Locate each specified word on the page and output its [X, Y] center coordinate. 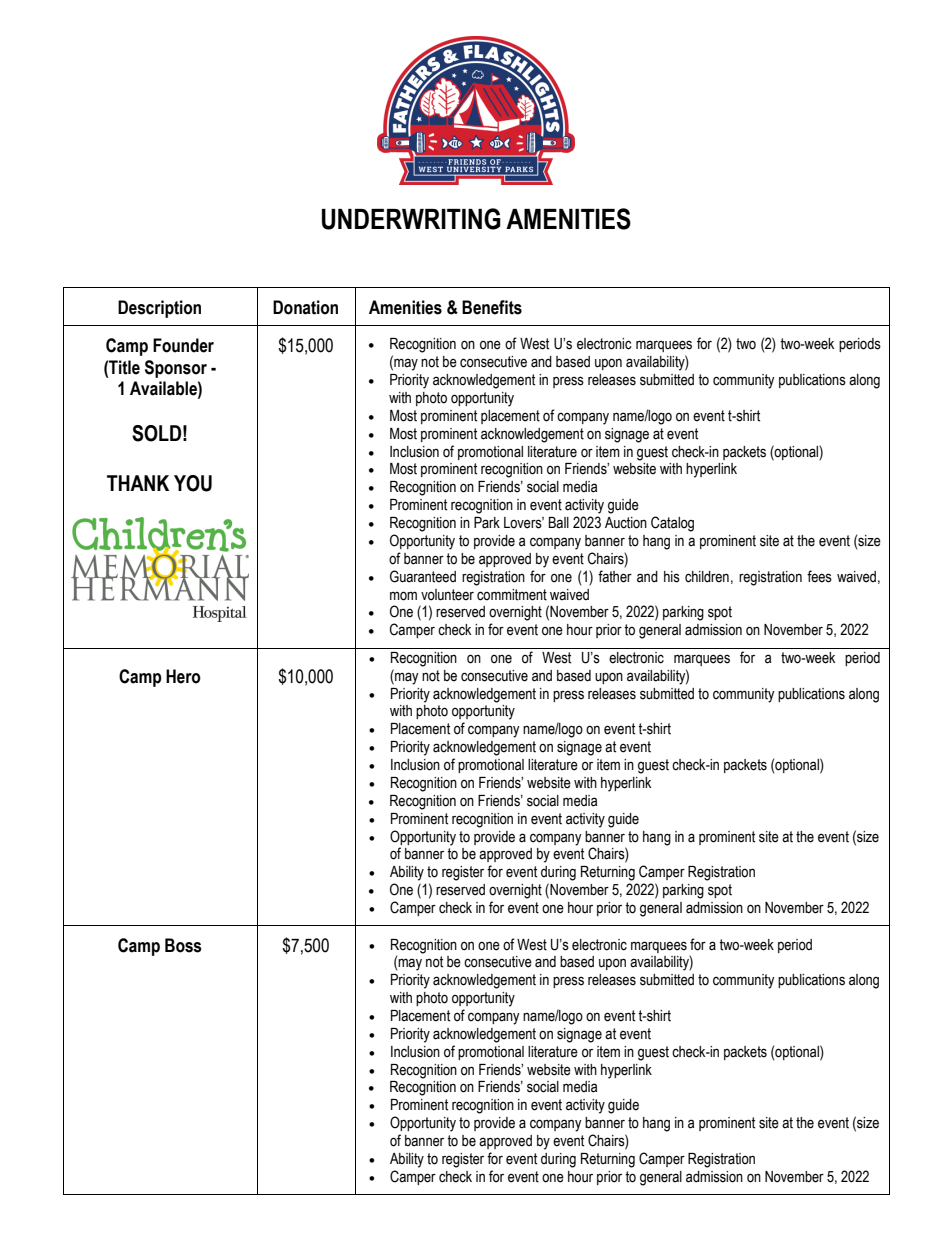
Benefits [492, 307]
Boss [183, 945]
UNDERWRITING [411, 219]
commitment [512, 595]
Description [159, 309]
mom [403, 596]
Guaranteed [423, 576]
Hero [183, 676]
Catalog [672, 524]
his [672, 577]
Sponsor [176, 369]
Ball [559, 522]
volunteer [447, 595]
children [707, 577]
